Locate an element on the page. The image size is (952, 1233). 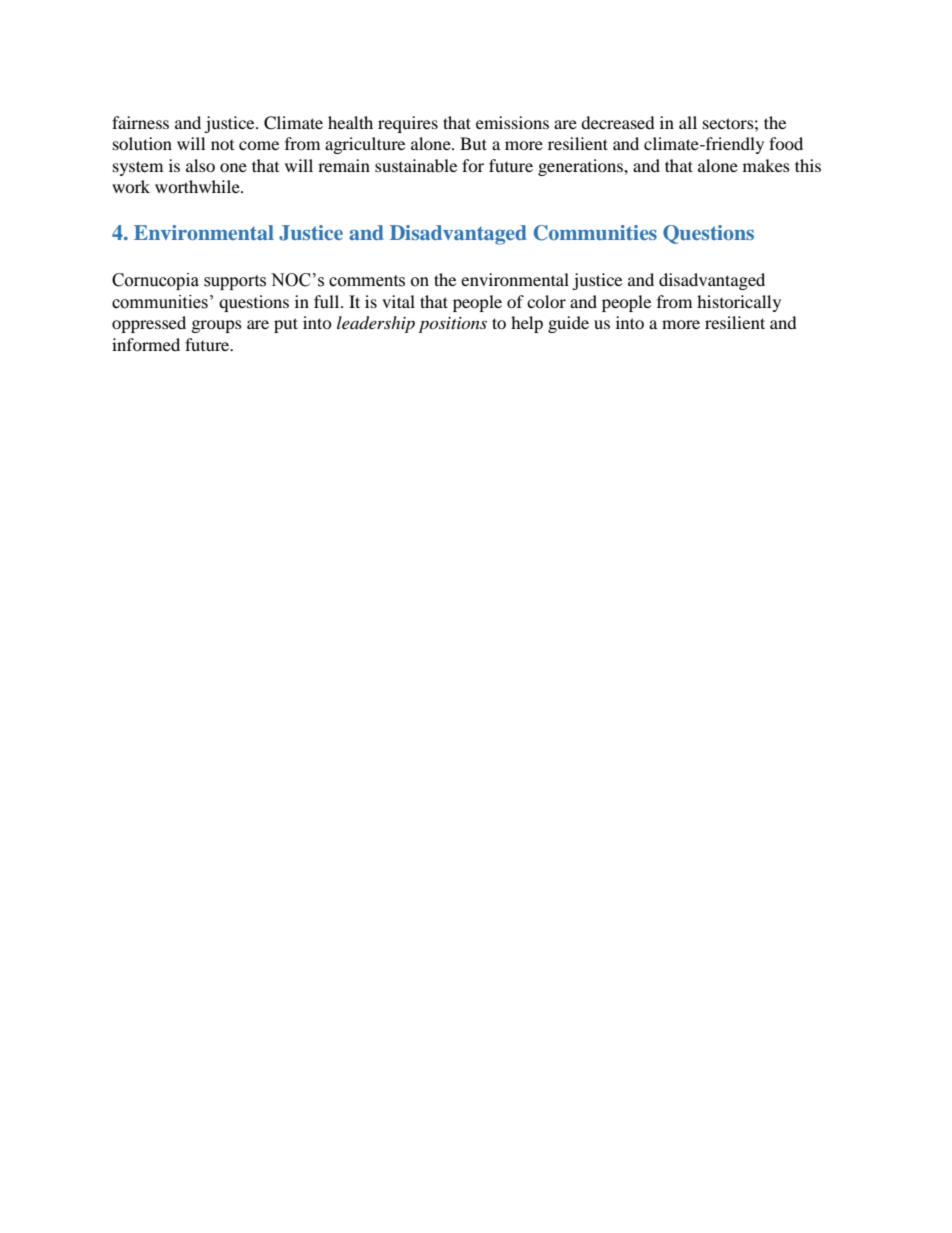
food is located at coordinates (786, 143).
